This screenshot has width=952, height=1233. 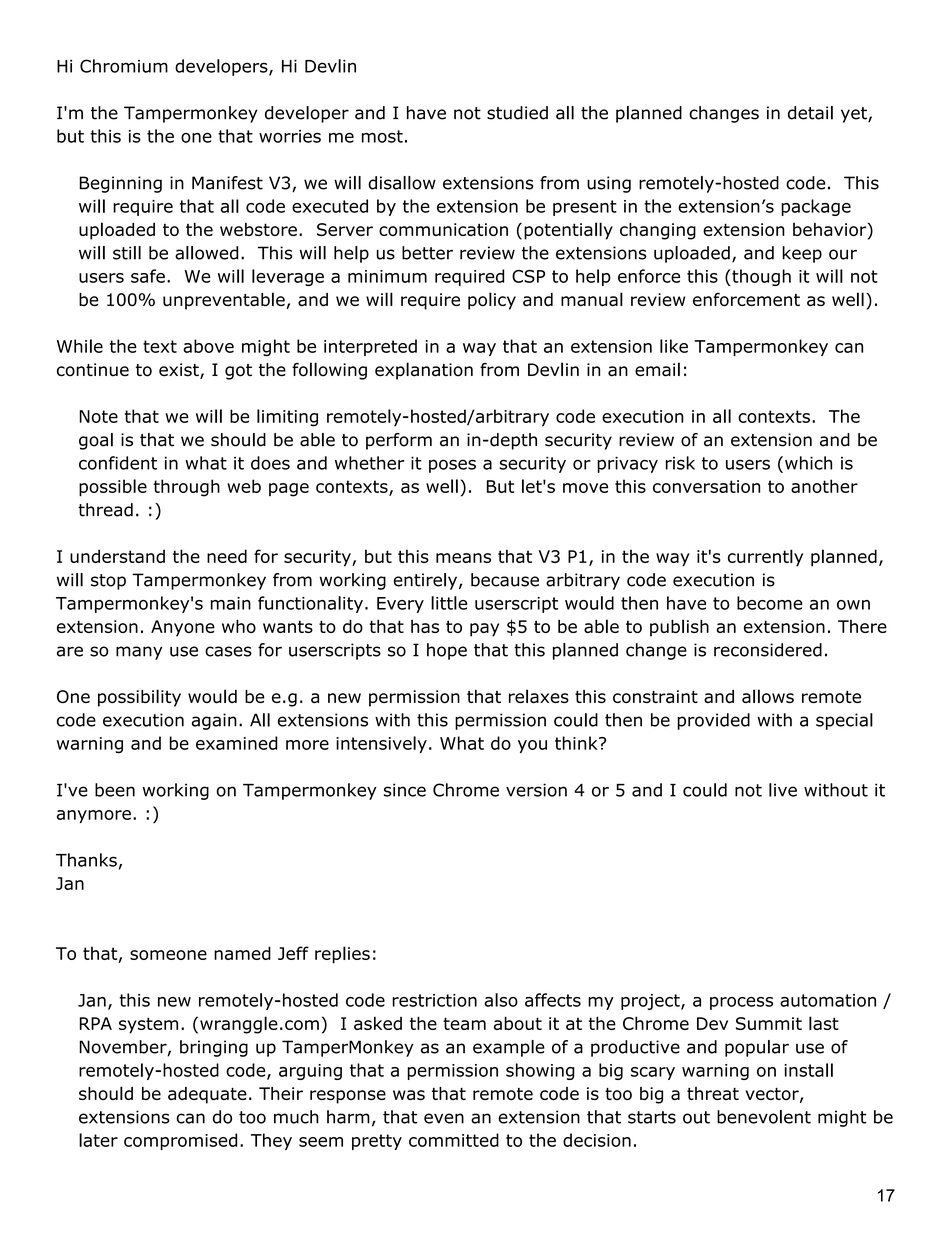 What do you see at coordinates (741, 1003) in the screenshot?
I see `process` at bounding box center [741, 1003].
